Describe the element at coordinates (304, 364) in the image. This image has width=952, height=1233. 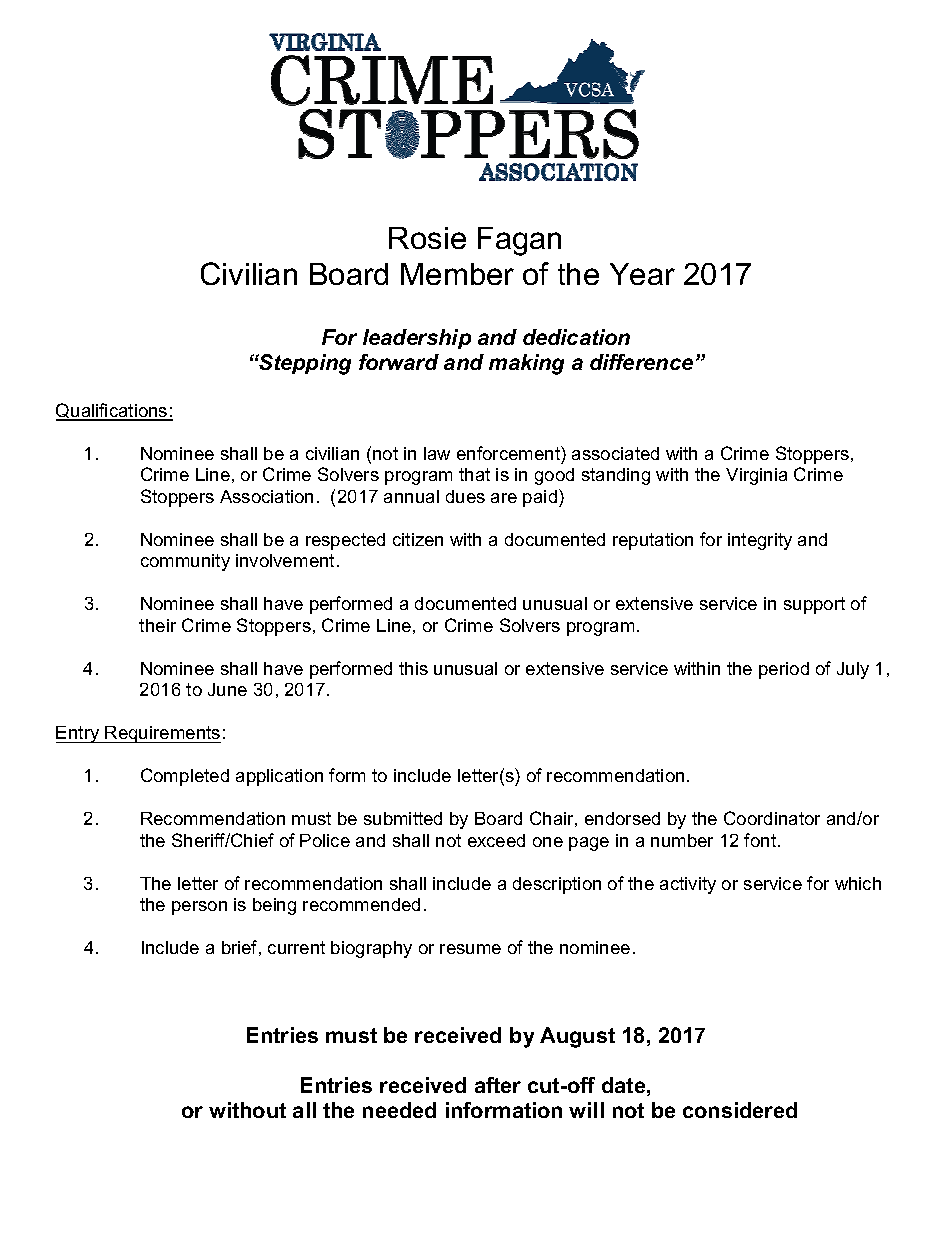
I see `Stepping` at that location.
